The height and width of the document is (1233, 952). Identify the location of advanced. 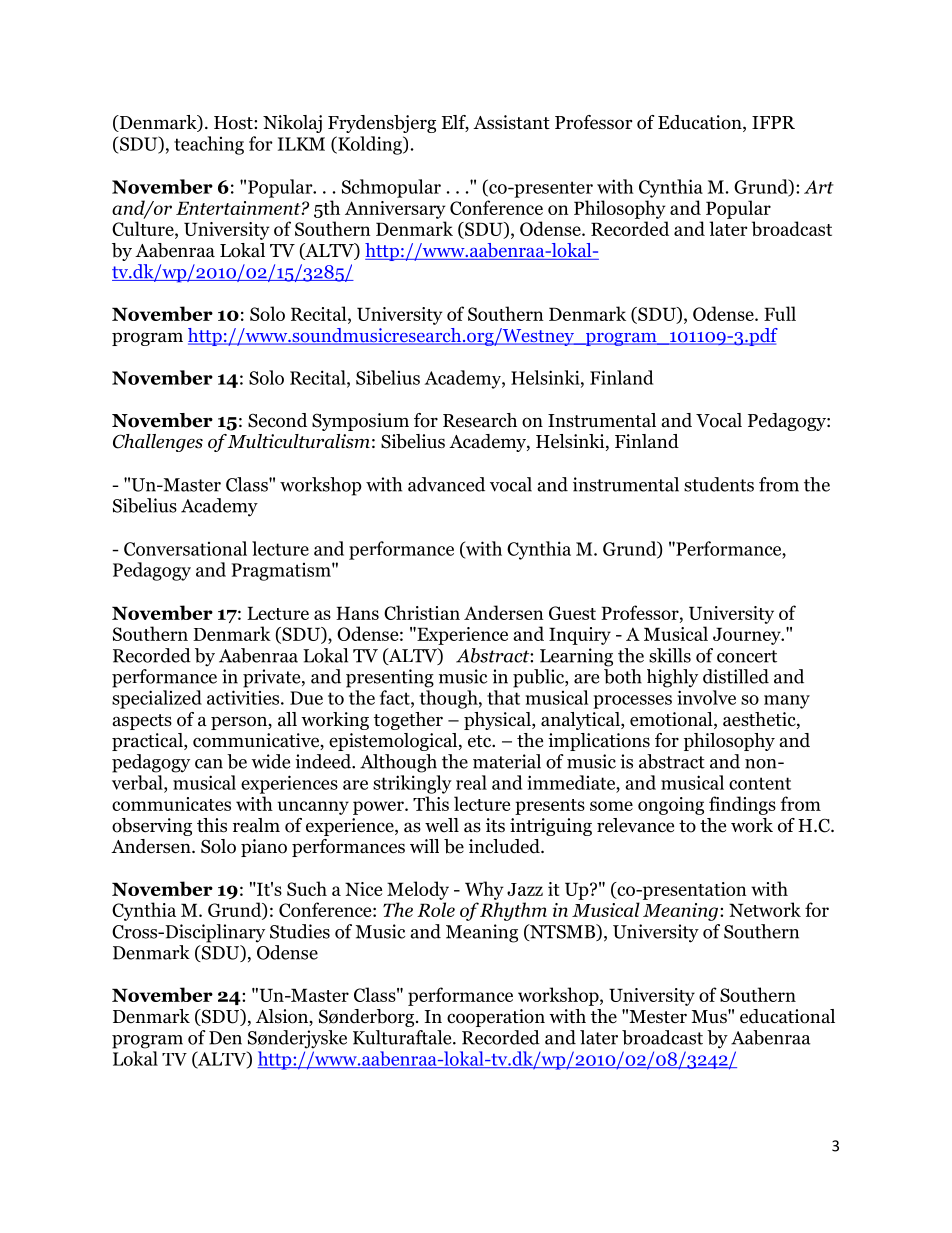
(446, 484).
